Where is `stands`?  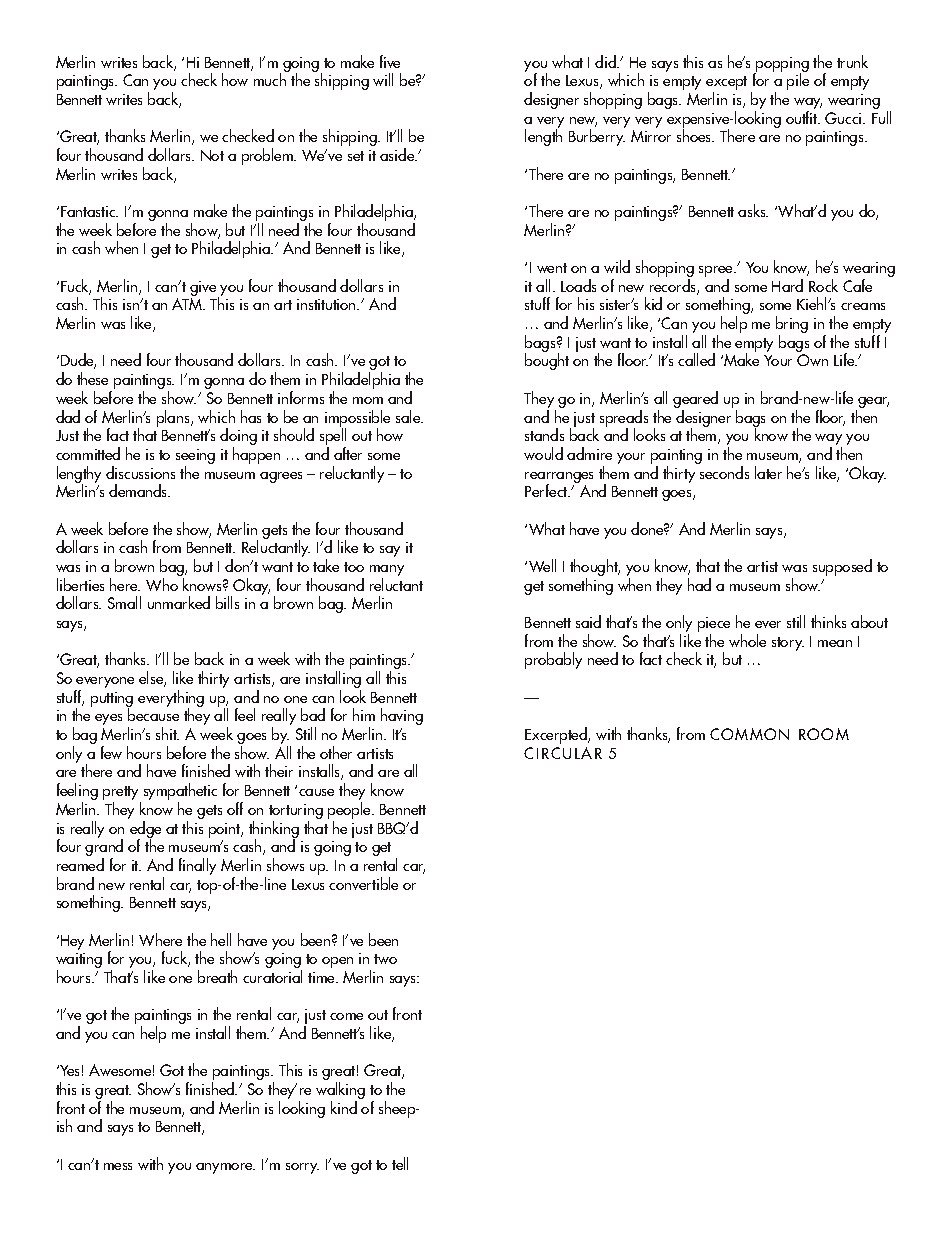
stands is located at coordinates (544, 434).
